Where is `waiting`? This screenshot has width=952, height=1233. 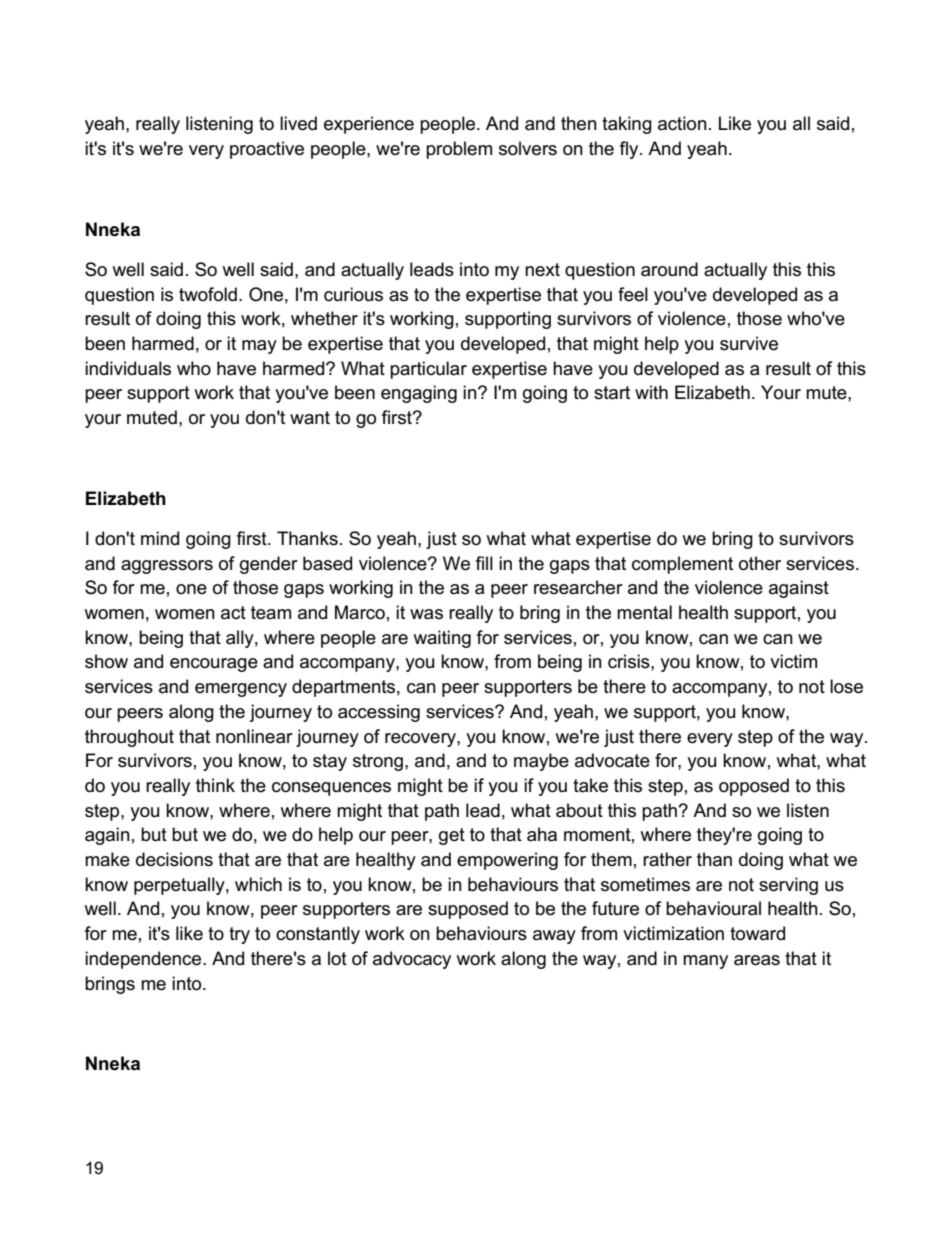
waiting is located at coordinates (442, 639).
